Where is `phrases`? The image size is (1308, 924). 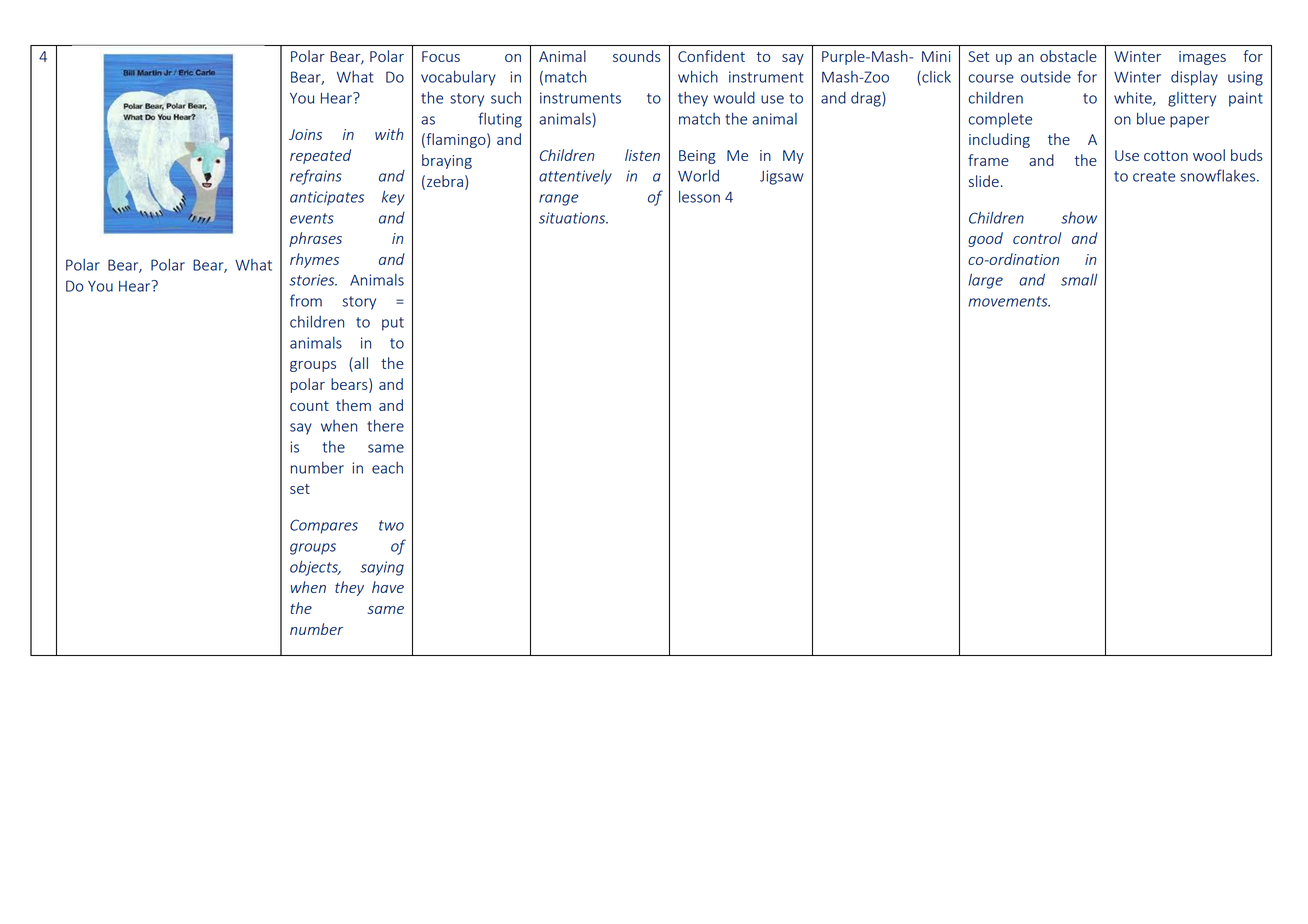 phrases is located at coordinates (315, 239).
